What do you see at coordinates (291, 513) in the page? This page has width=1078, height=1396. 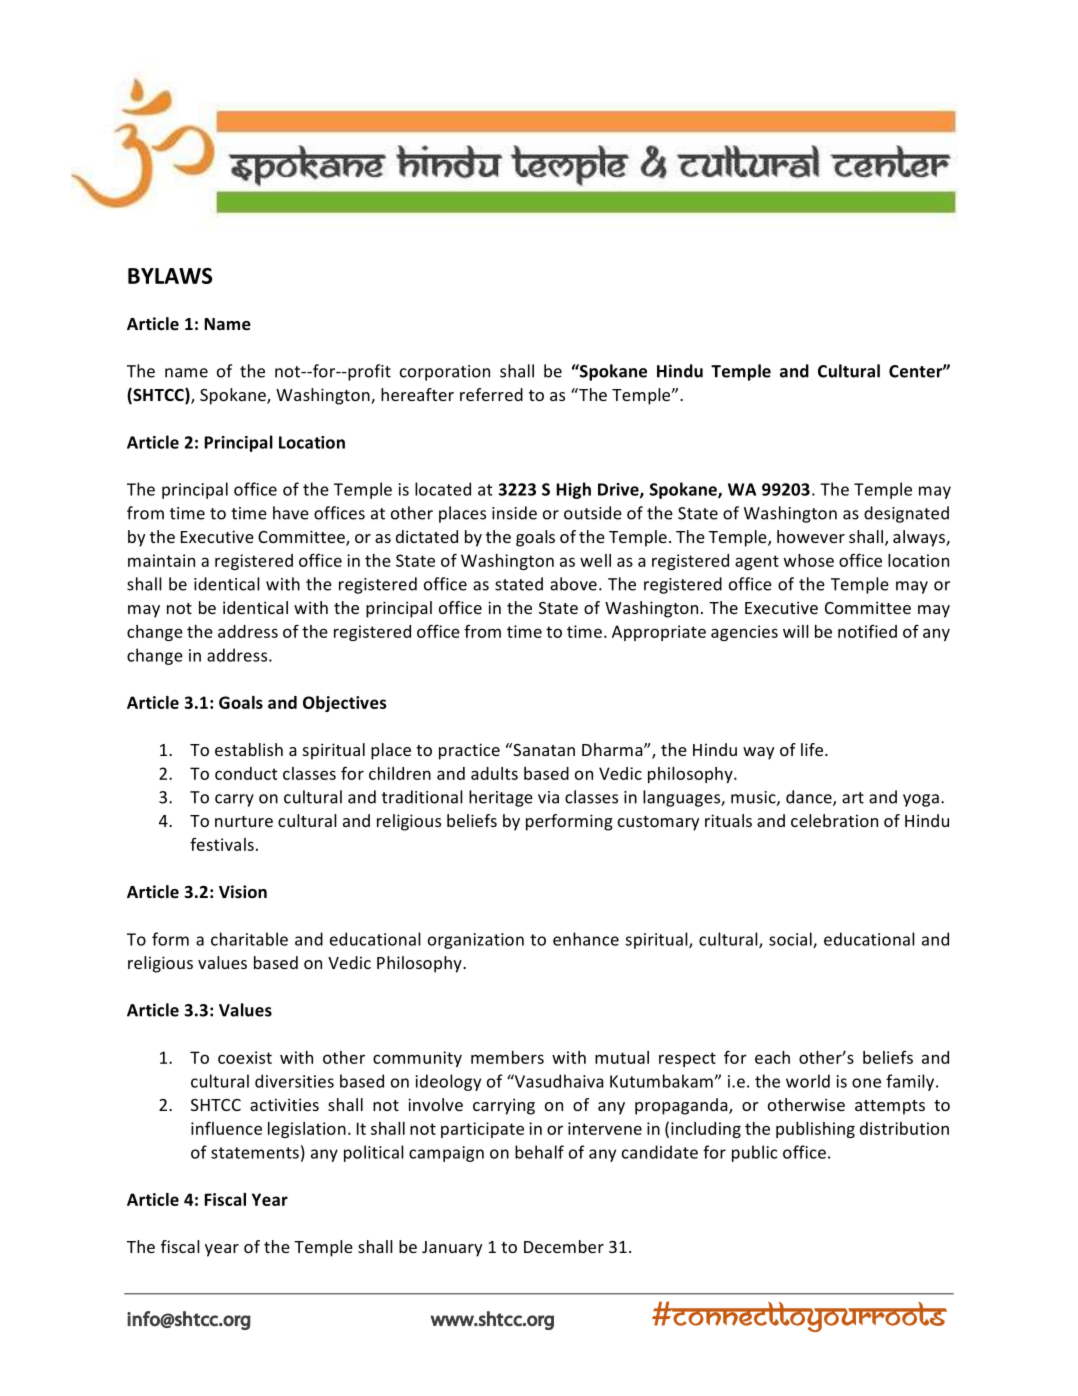 I see `have` at bounding box center [291, 513].
